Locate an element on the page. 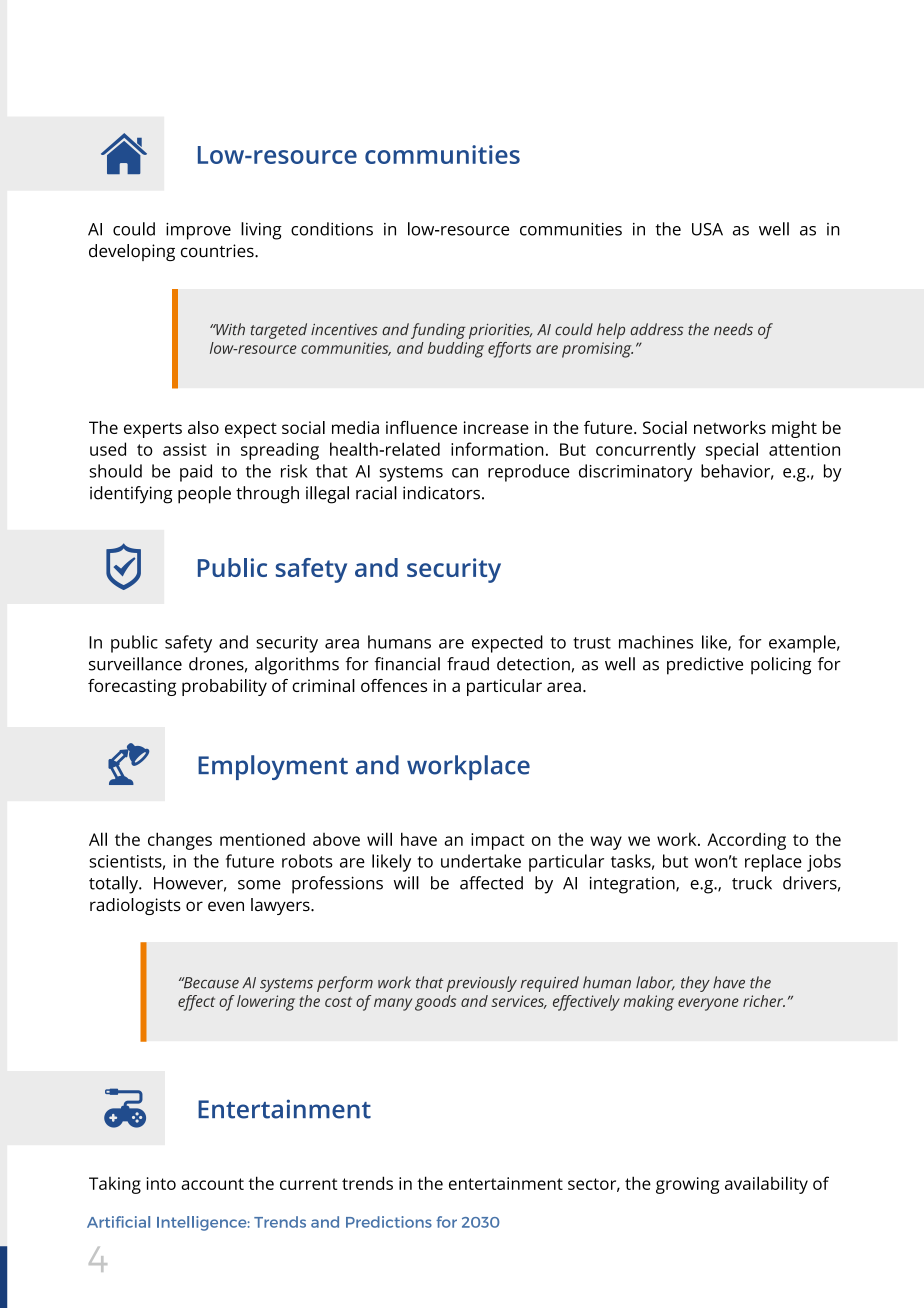 Image resolution: width=924 pixels, height=1308 pixels. USA is located at coordinates (707, 229).
